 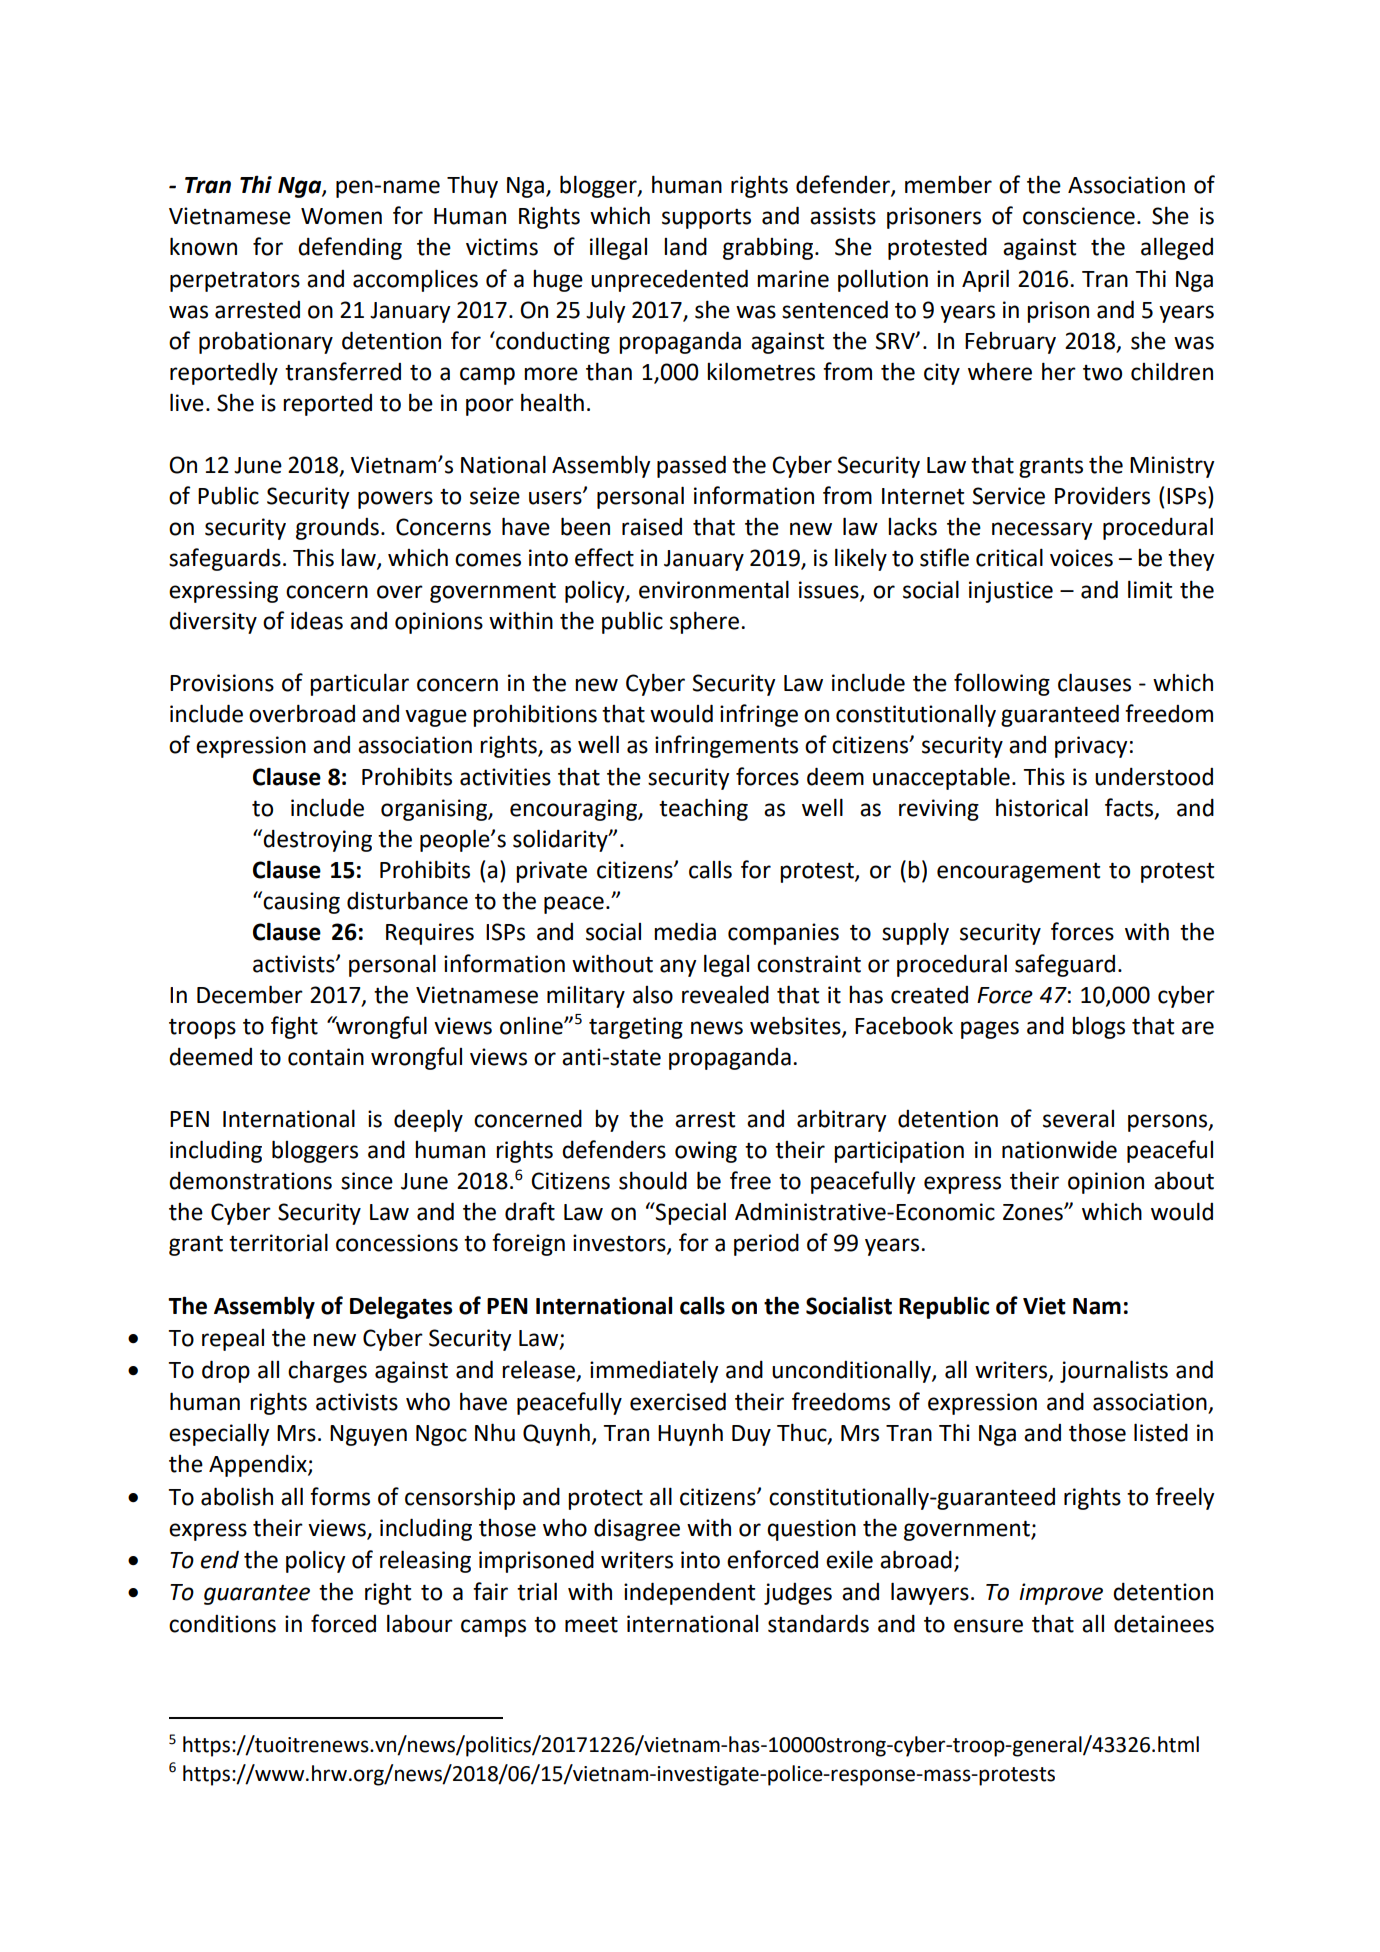 I want to click on conditions, so click(x=222, y=1624).
